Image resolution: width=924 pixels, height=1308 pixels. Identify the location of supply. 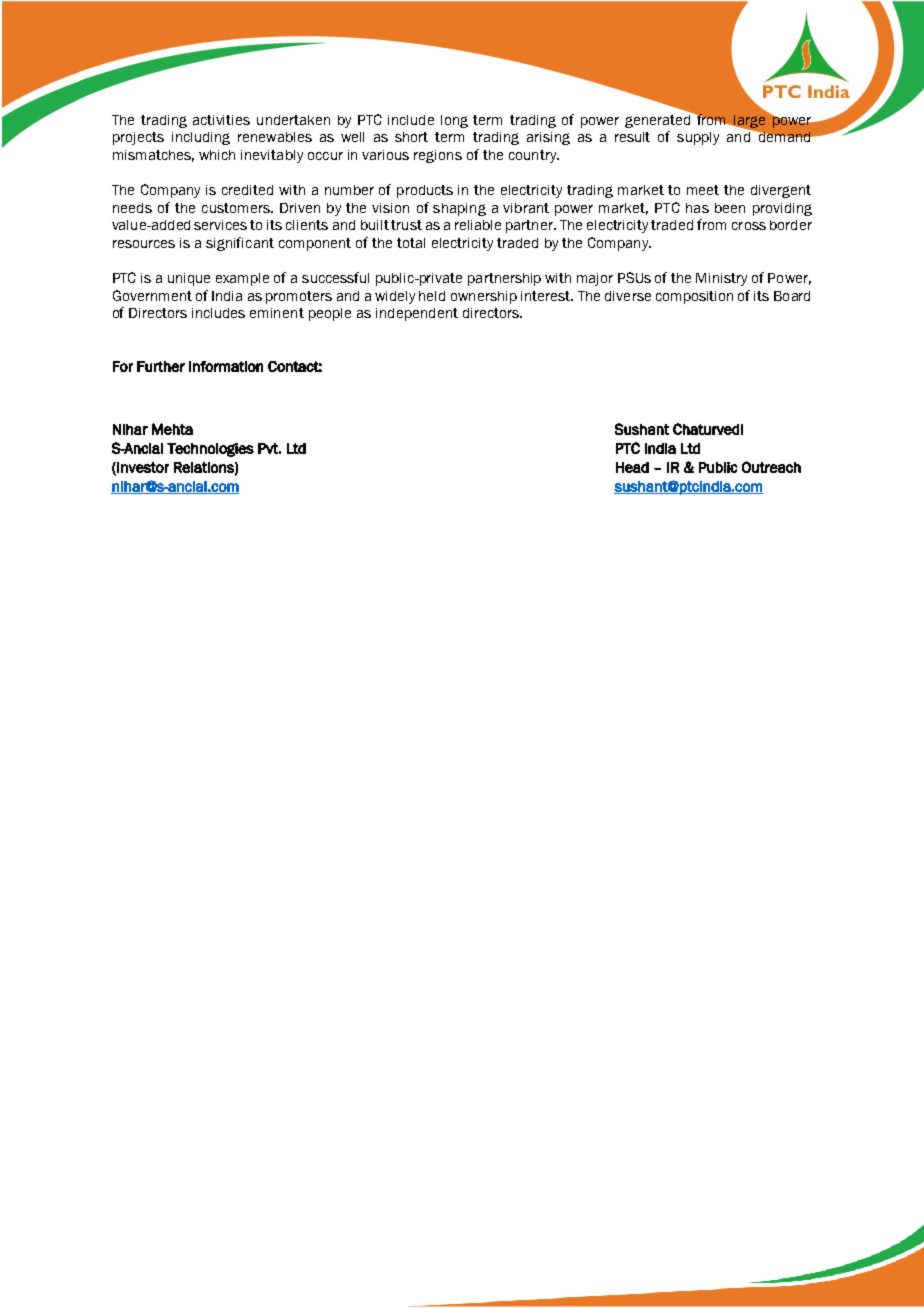
(698, 138).
